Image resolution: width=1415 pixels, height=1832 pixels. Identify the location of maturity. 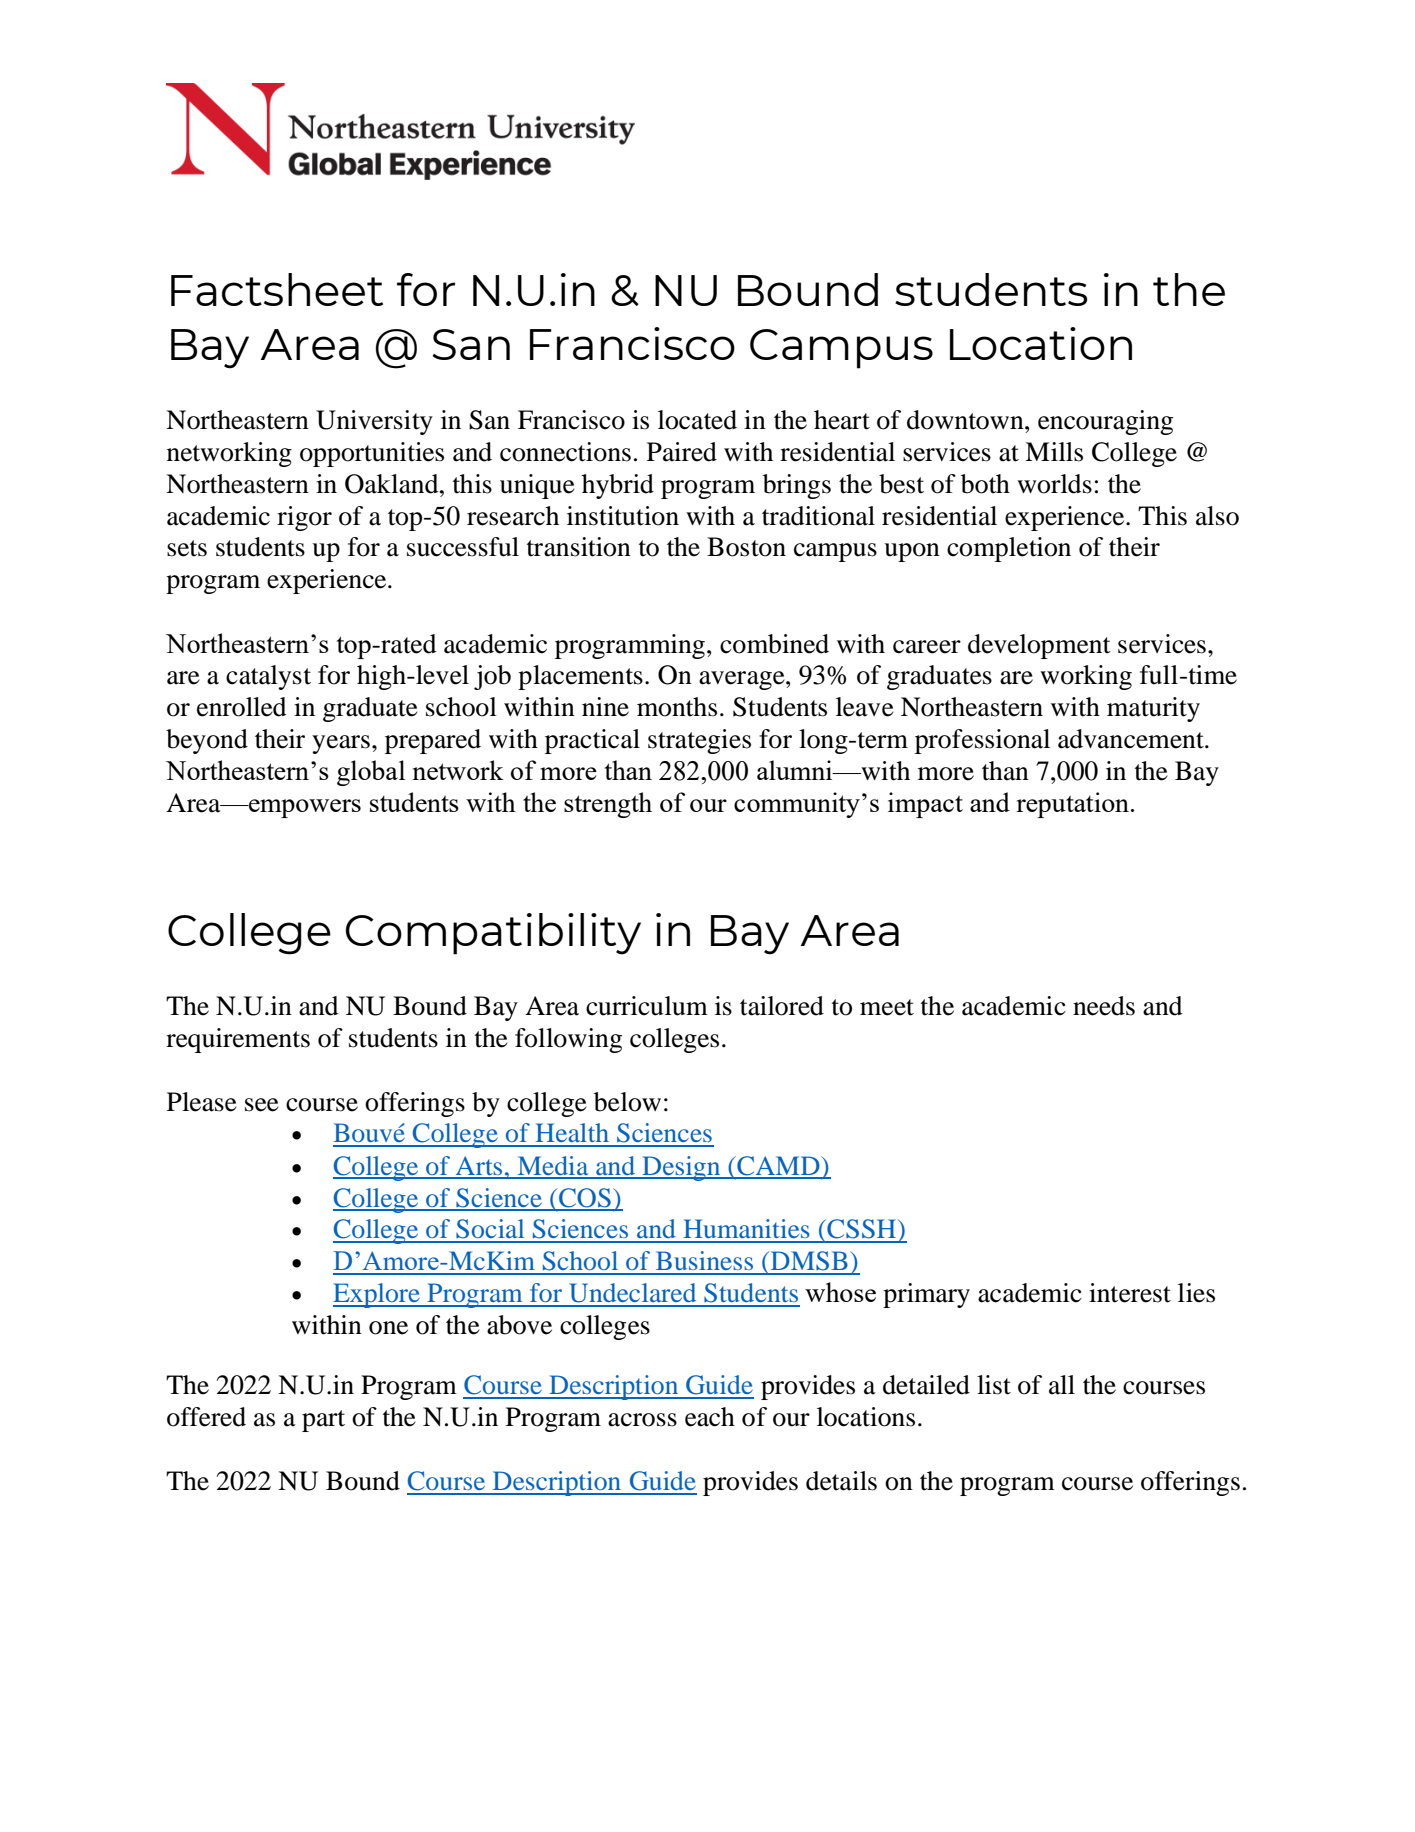
(1153, 709).
